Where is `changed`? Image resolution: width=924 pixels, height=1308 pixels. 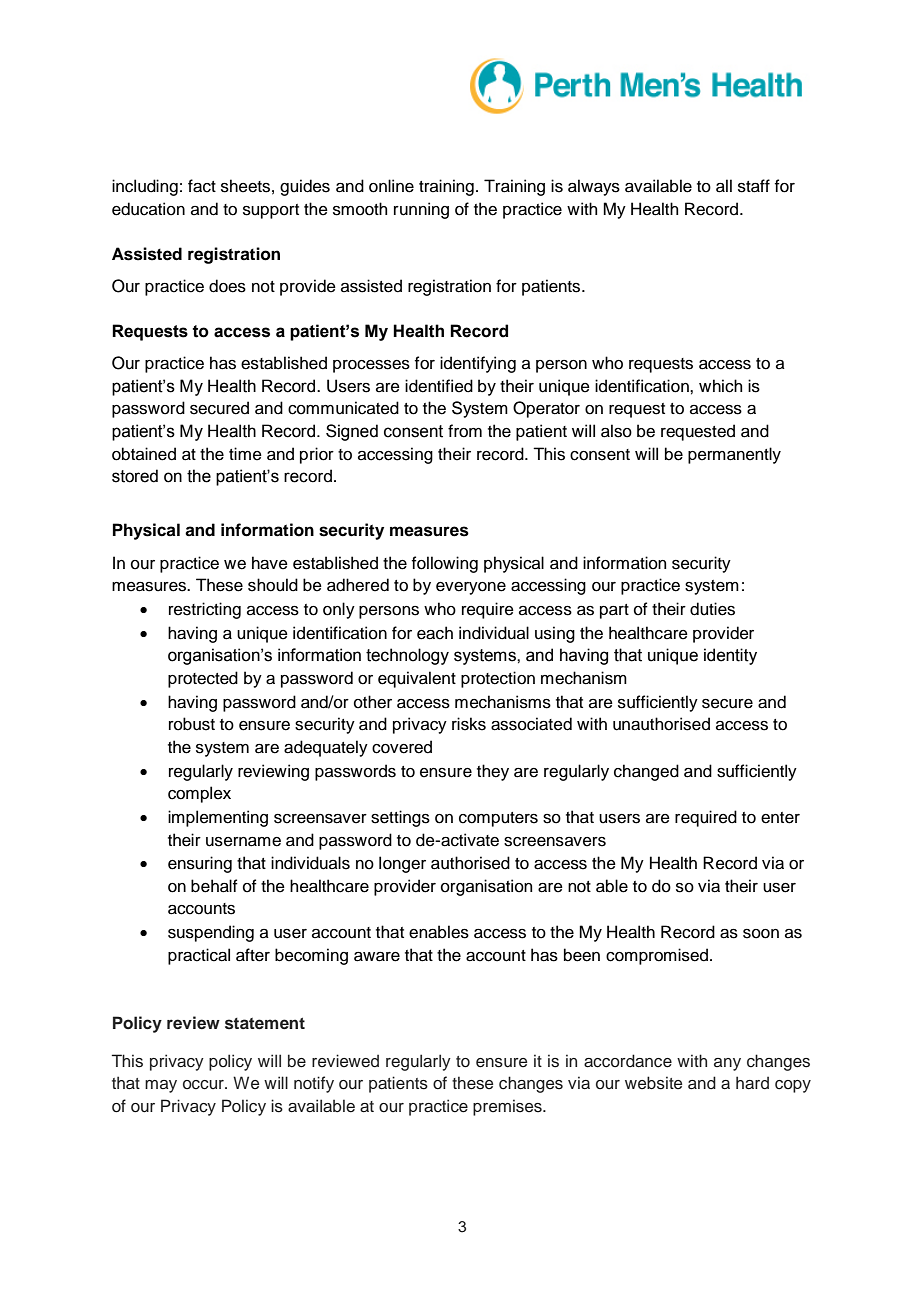 changed is located at coordinates (646, 772).
